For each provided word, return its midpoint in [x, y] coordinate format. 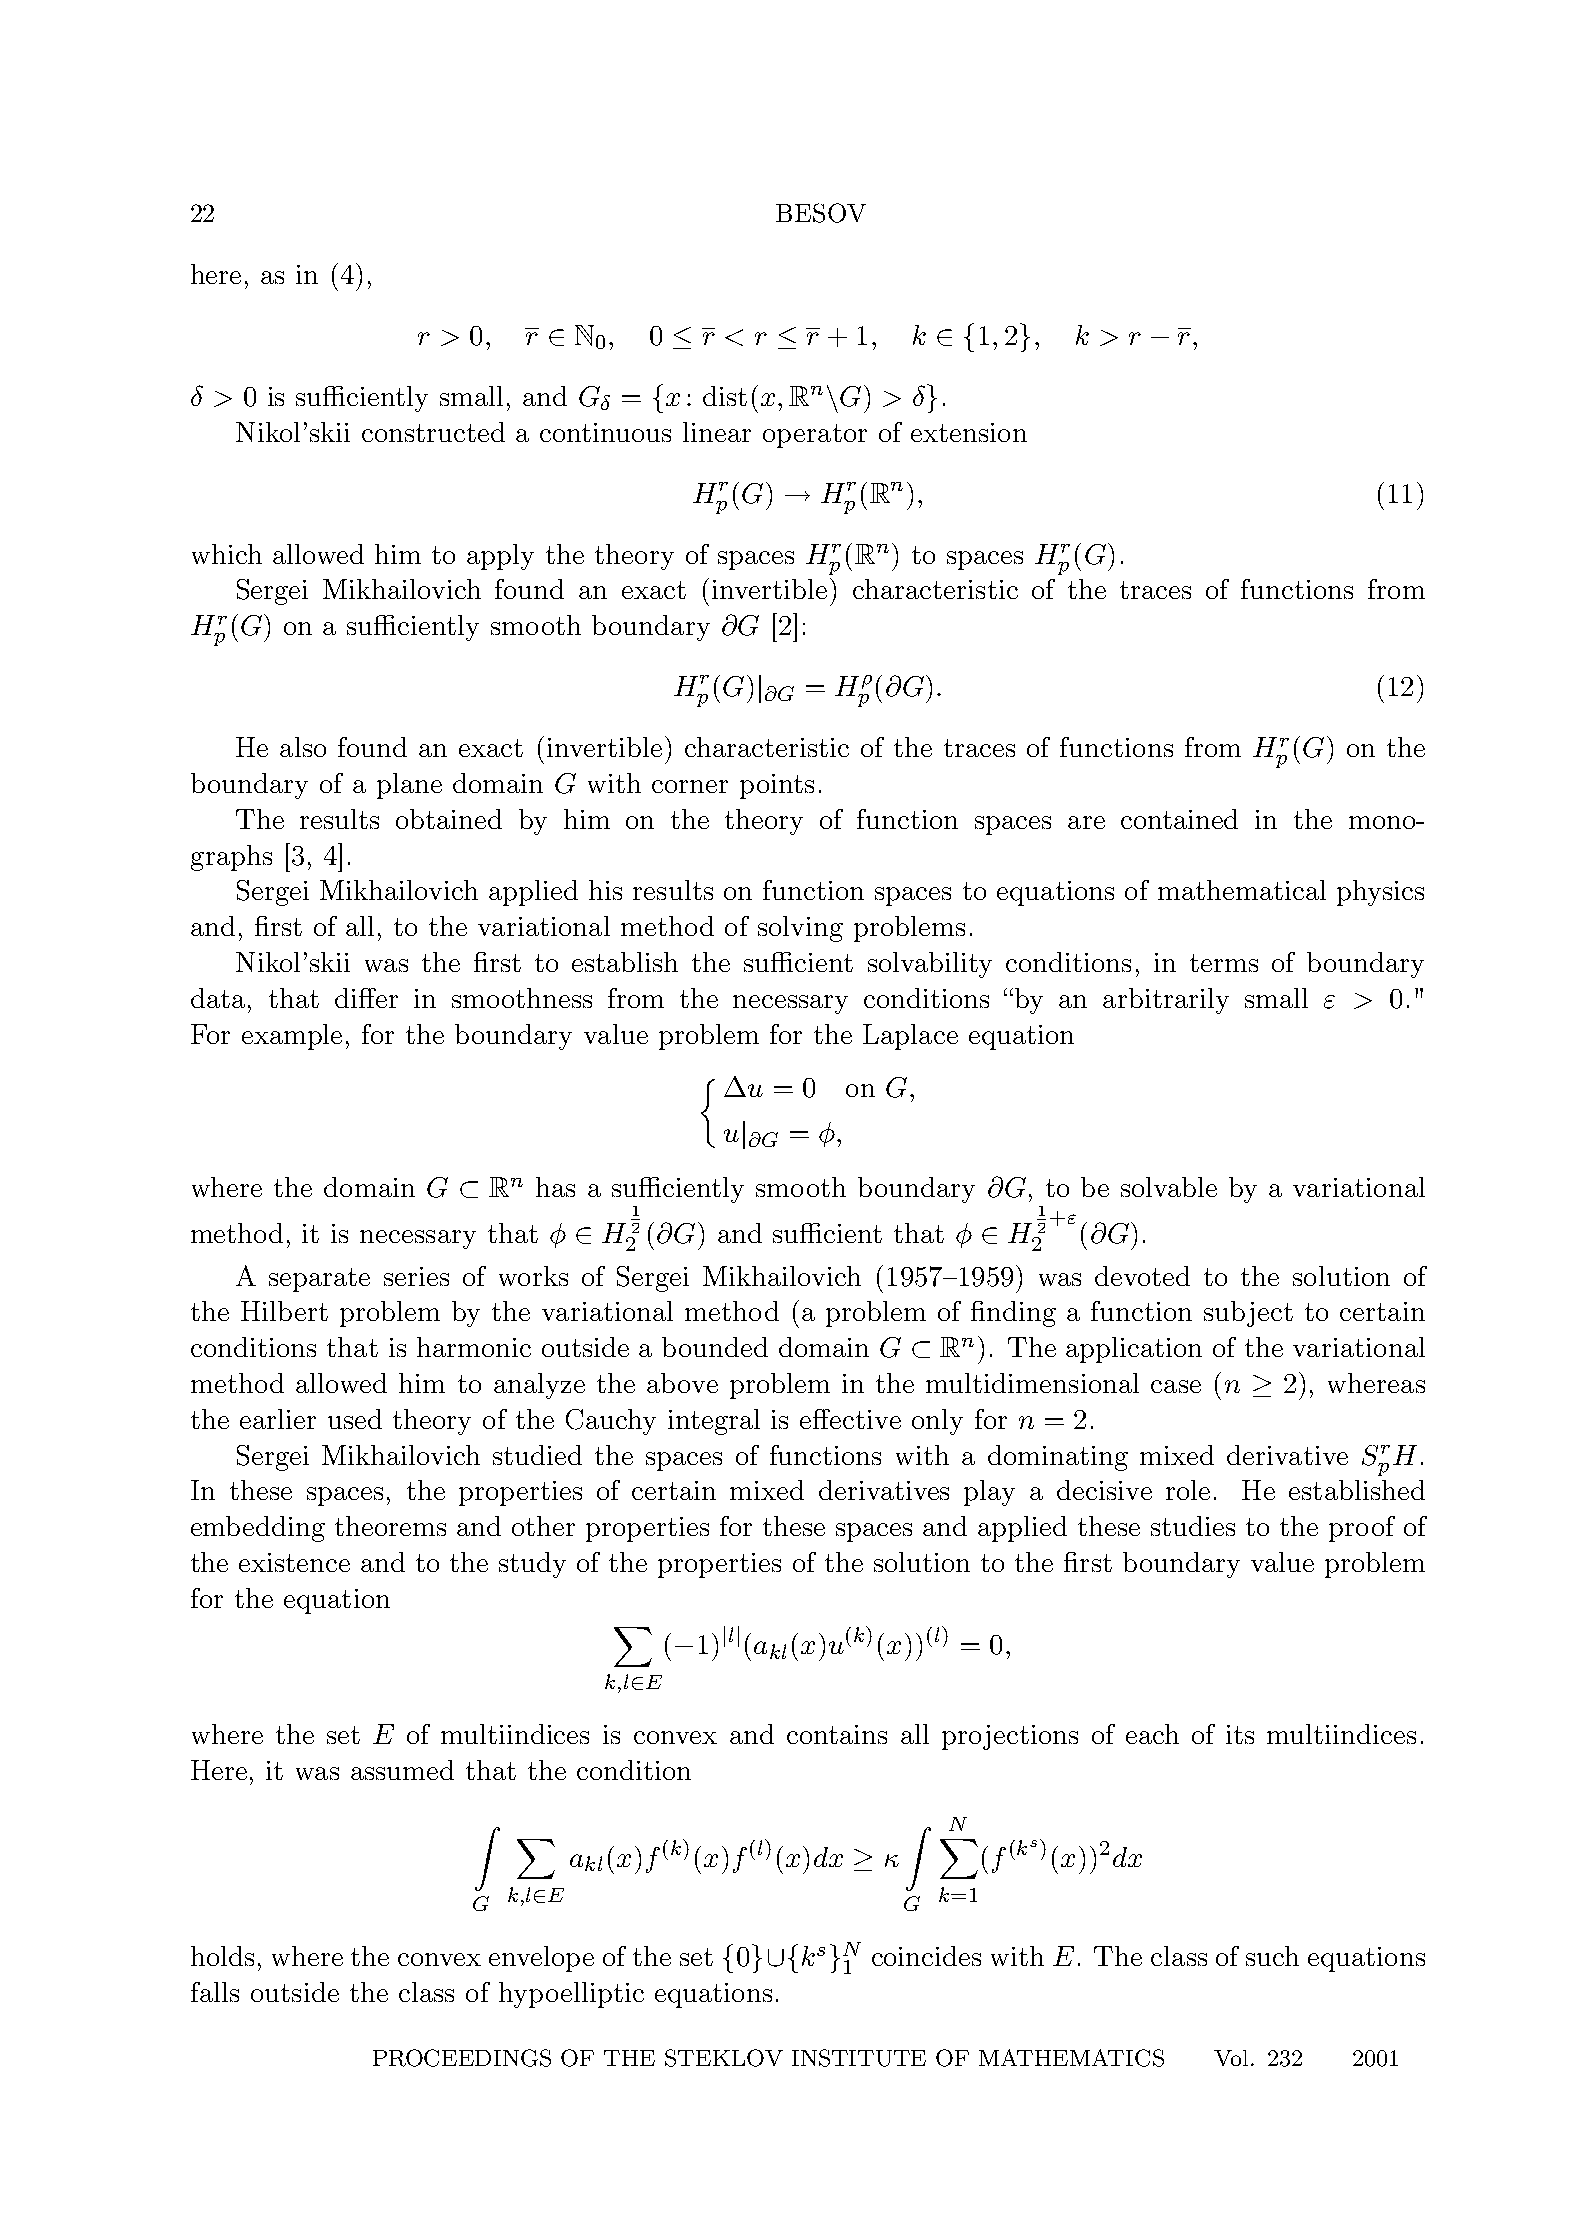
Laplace [910, 1037]
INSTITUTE [859, 2058]
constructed [433, 432]
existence [294, 1562]
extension [969, 432]
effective [850, 1419]
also [303, 747]
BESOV [821, 213]
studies [1193, 1526]
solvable [1169, 1187]
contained [1179, 819]
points [777, 786]
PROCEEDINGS [462, 2058]
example [292, 1037]
